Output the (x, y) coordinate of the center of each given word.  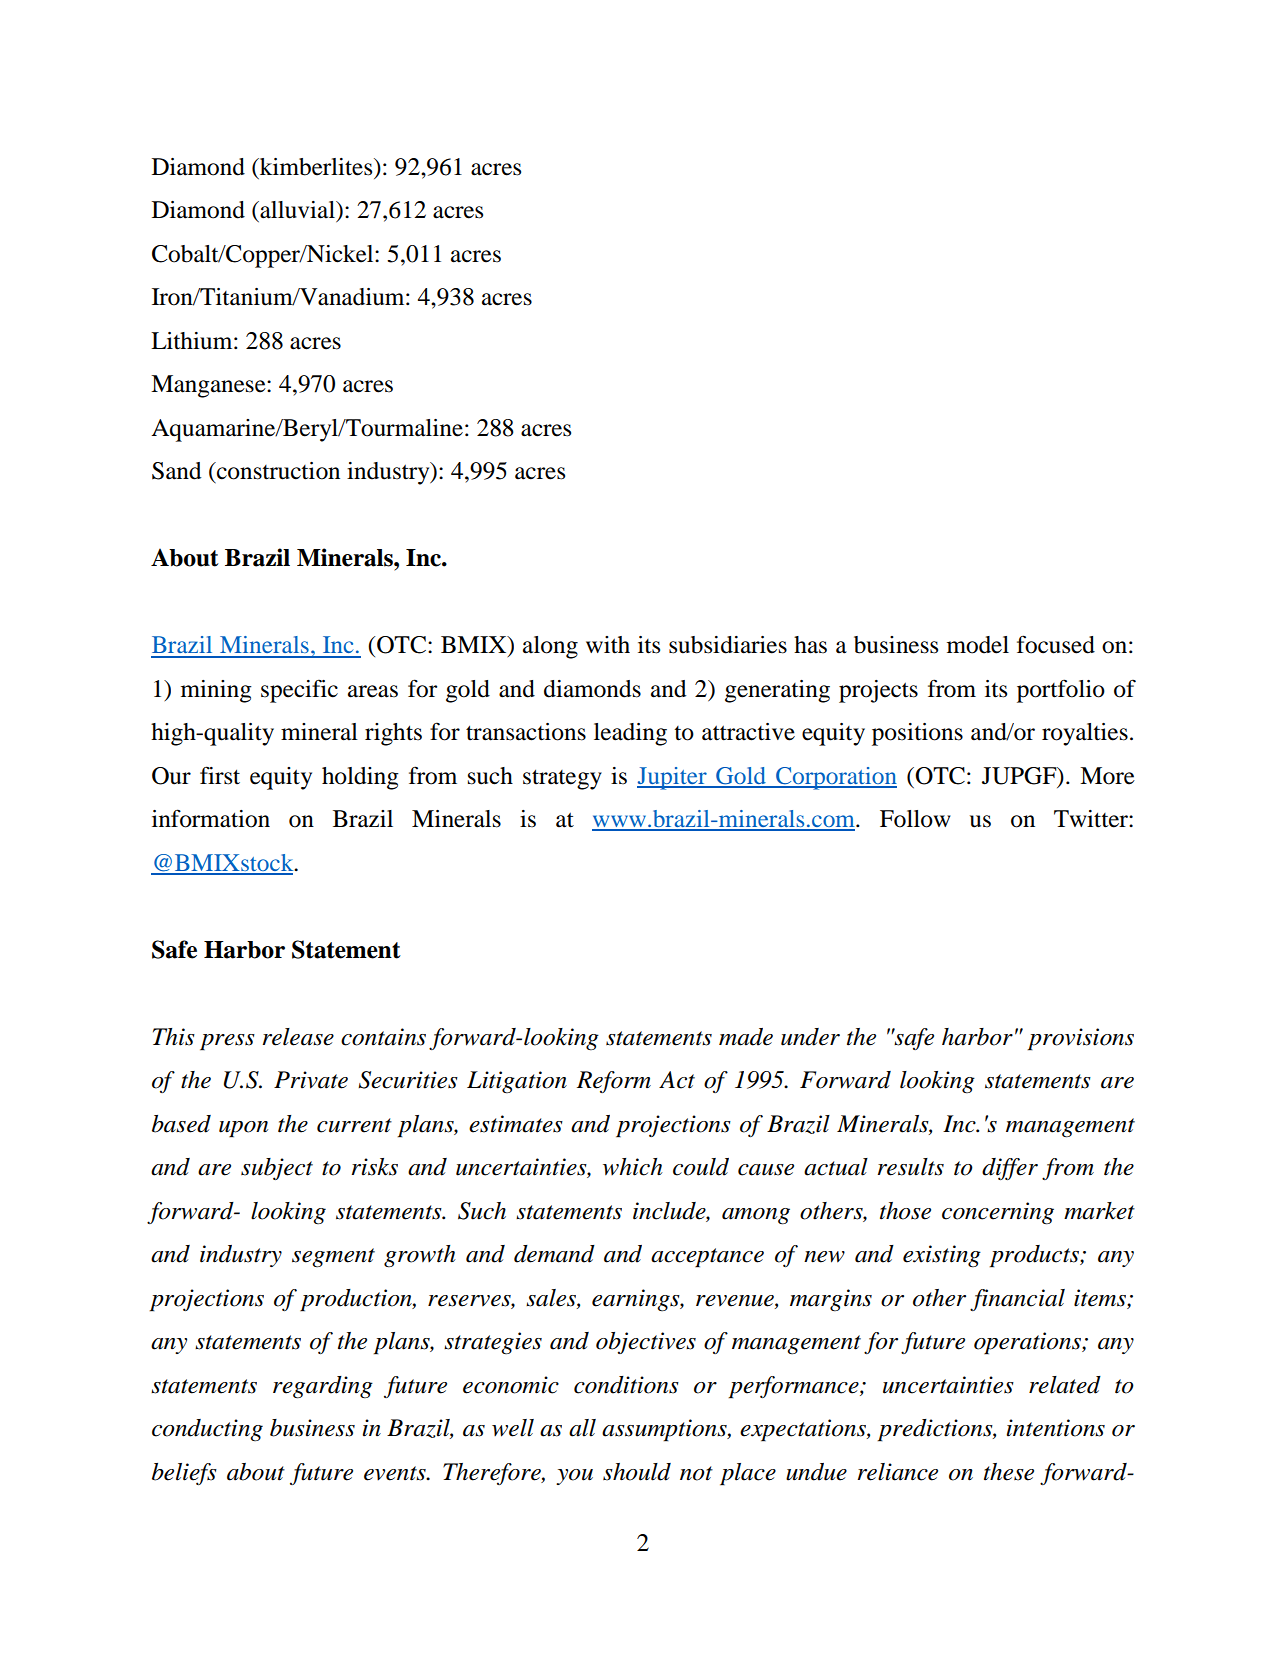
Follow (915, 819)
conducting (207, 1430)
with (608, 645)
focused (1056, 644)
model (978, 645)
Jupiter (673, 778)
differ (1010, 1169)
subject (277, 1169)
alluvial (297, 210)
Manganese (209, 386)
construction (277, 471)
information (211, 818)
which (633, 1167)
